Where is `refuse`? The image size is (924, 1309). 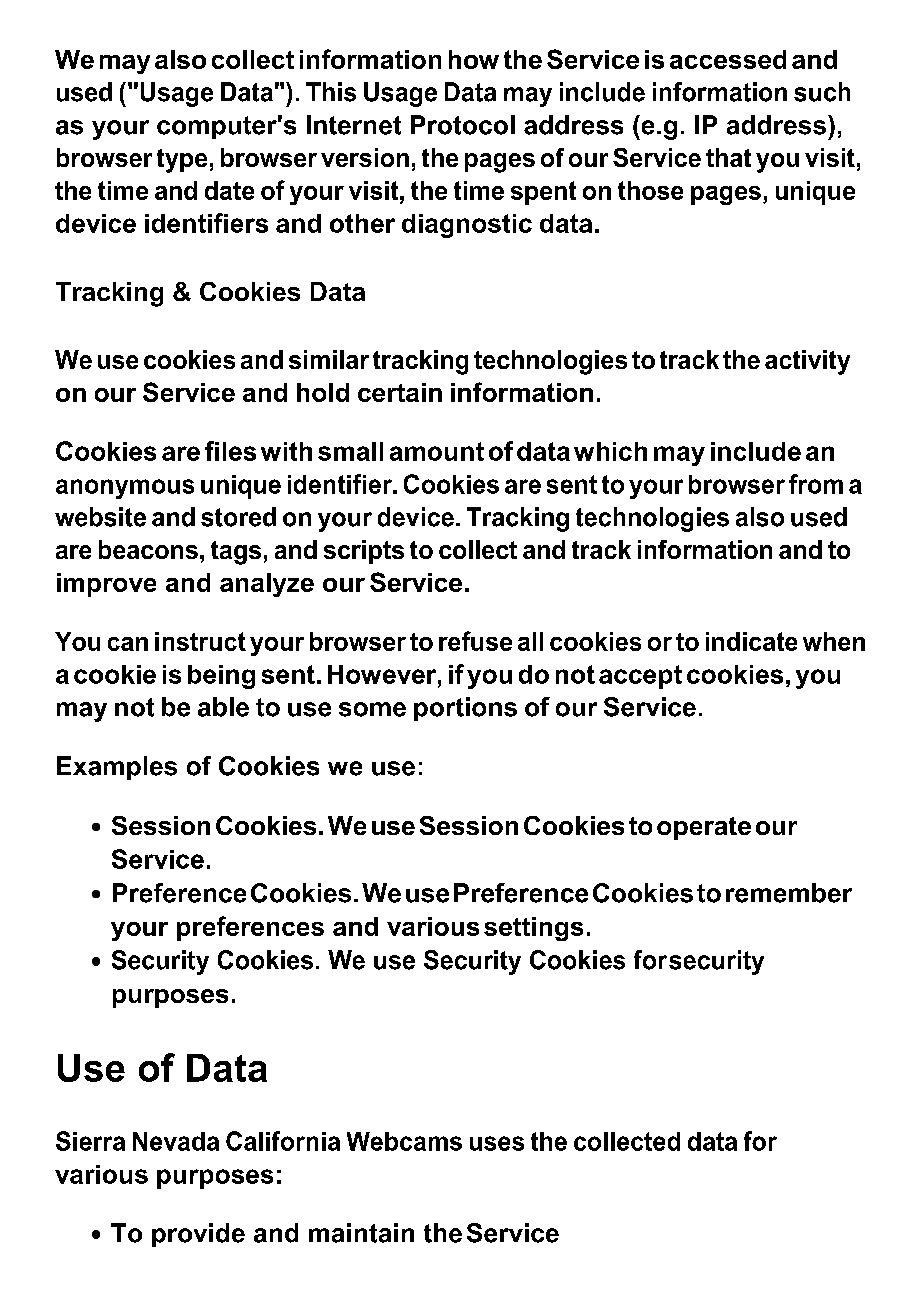 refuse is located at coordinates (475, 641).
